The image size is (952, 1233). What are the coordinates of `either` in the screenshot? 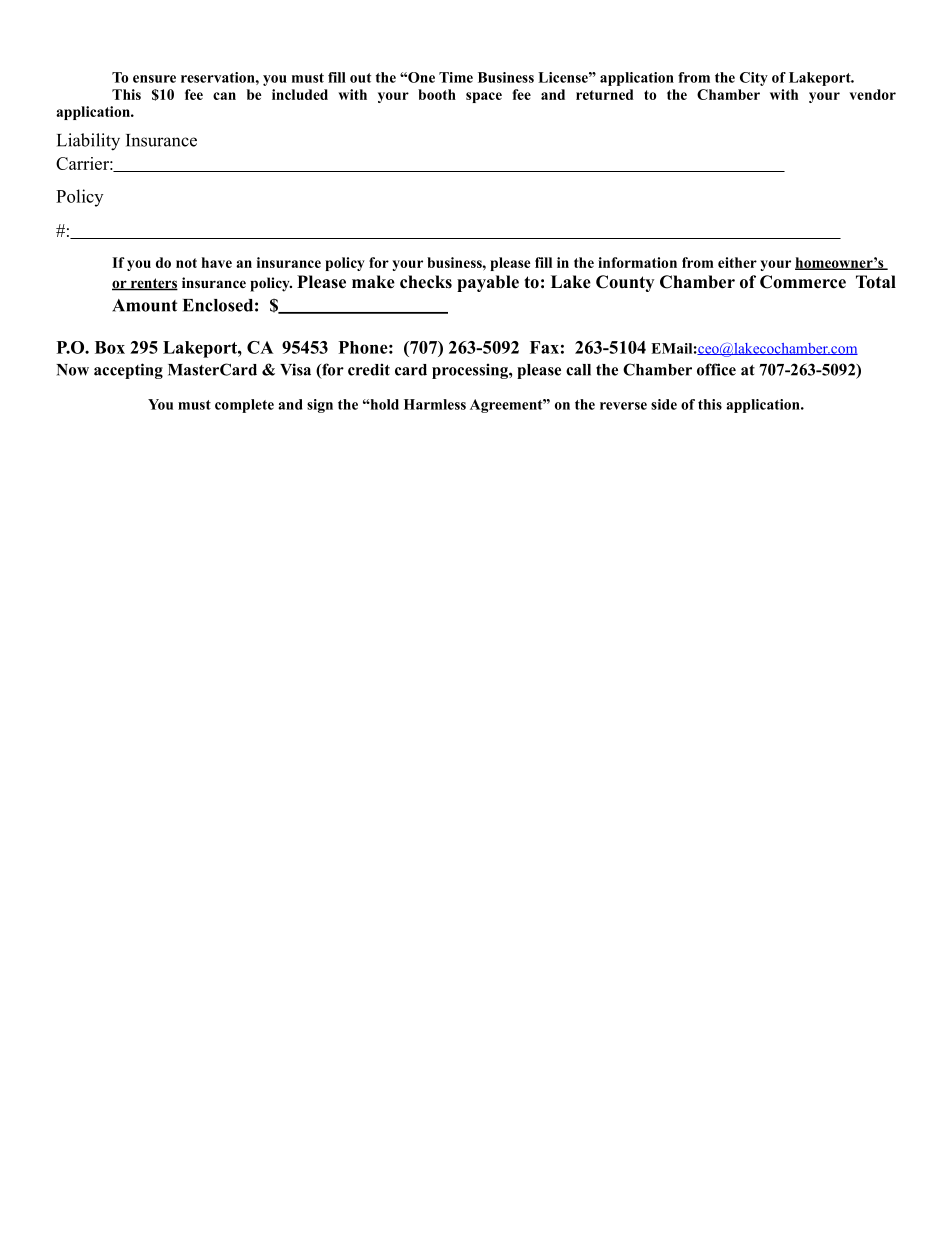 It's located at (737, 262).
